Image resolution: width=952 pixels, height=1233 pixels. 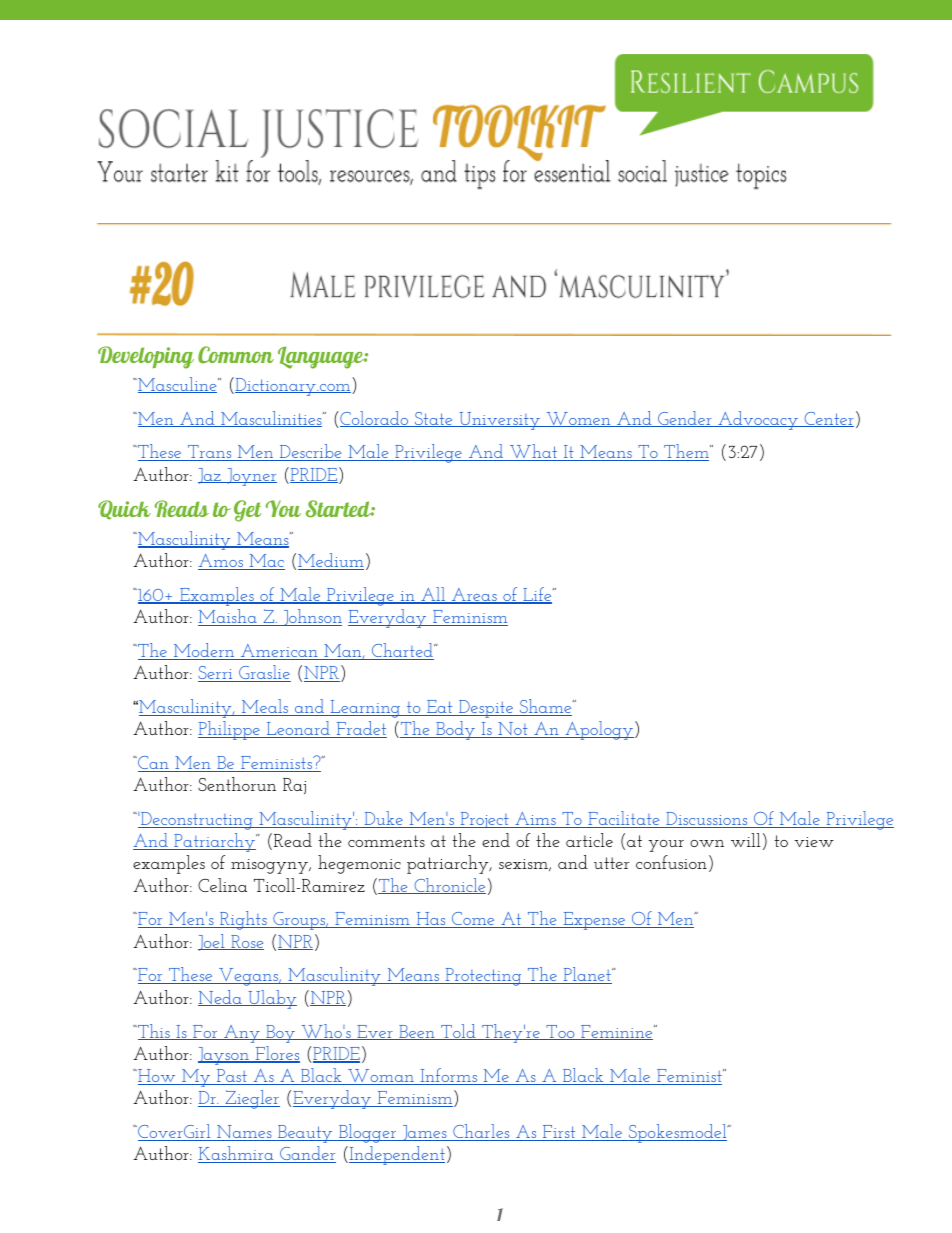 I want to click on Life, so click(x=537, y=595).
